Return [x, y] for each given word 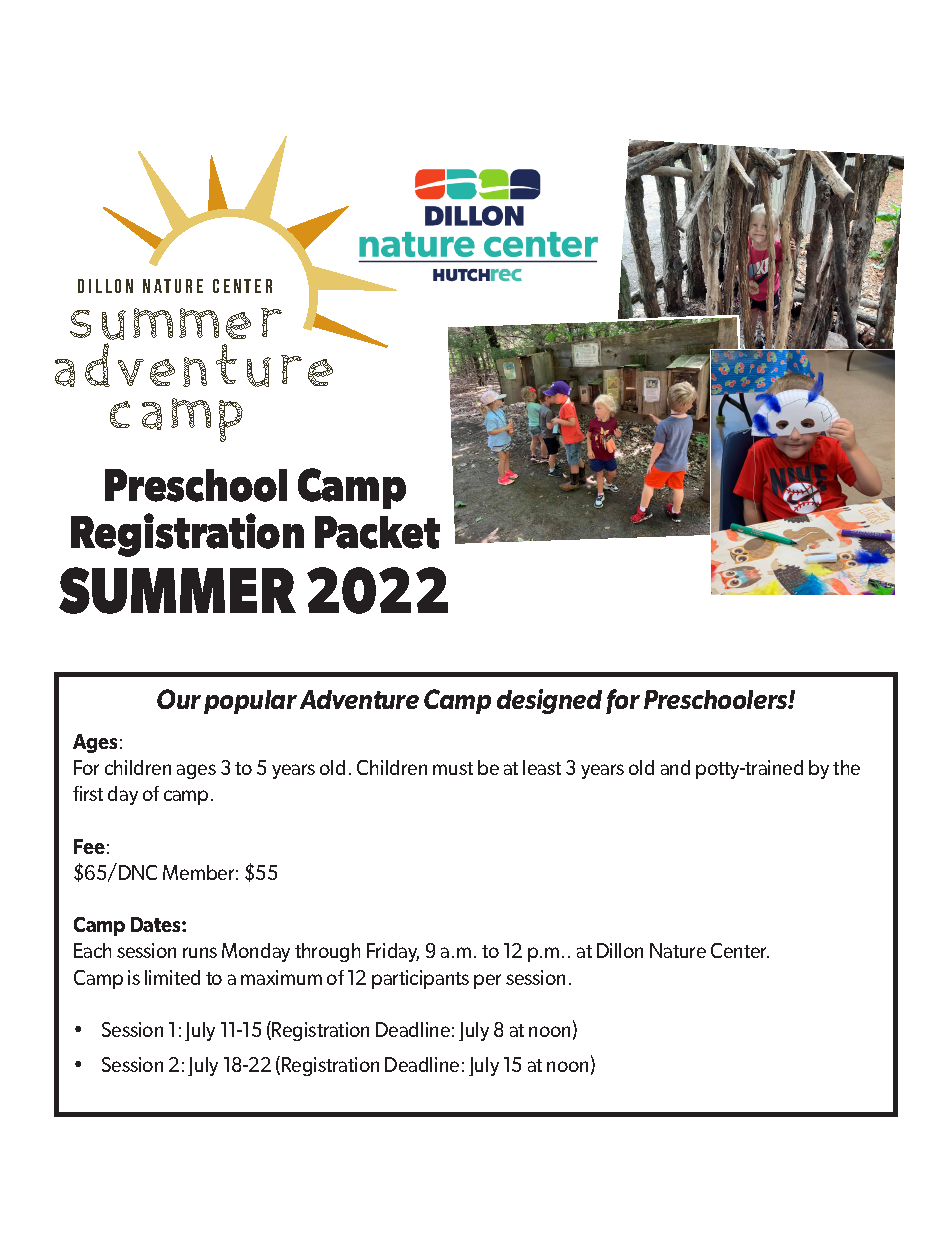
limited [172, 977]
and [675, 767]
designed [549, 701]
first [88, 793]
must [453, 768]
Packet [377, 532]
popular [250, 702]
